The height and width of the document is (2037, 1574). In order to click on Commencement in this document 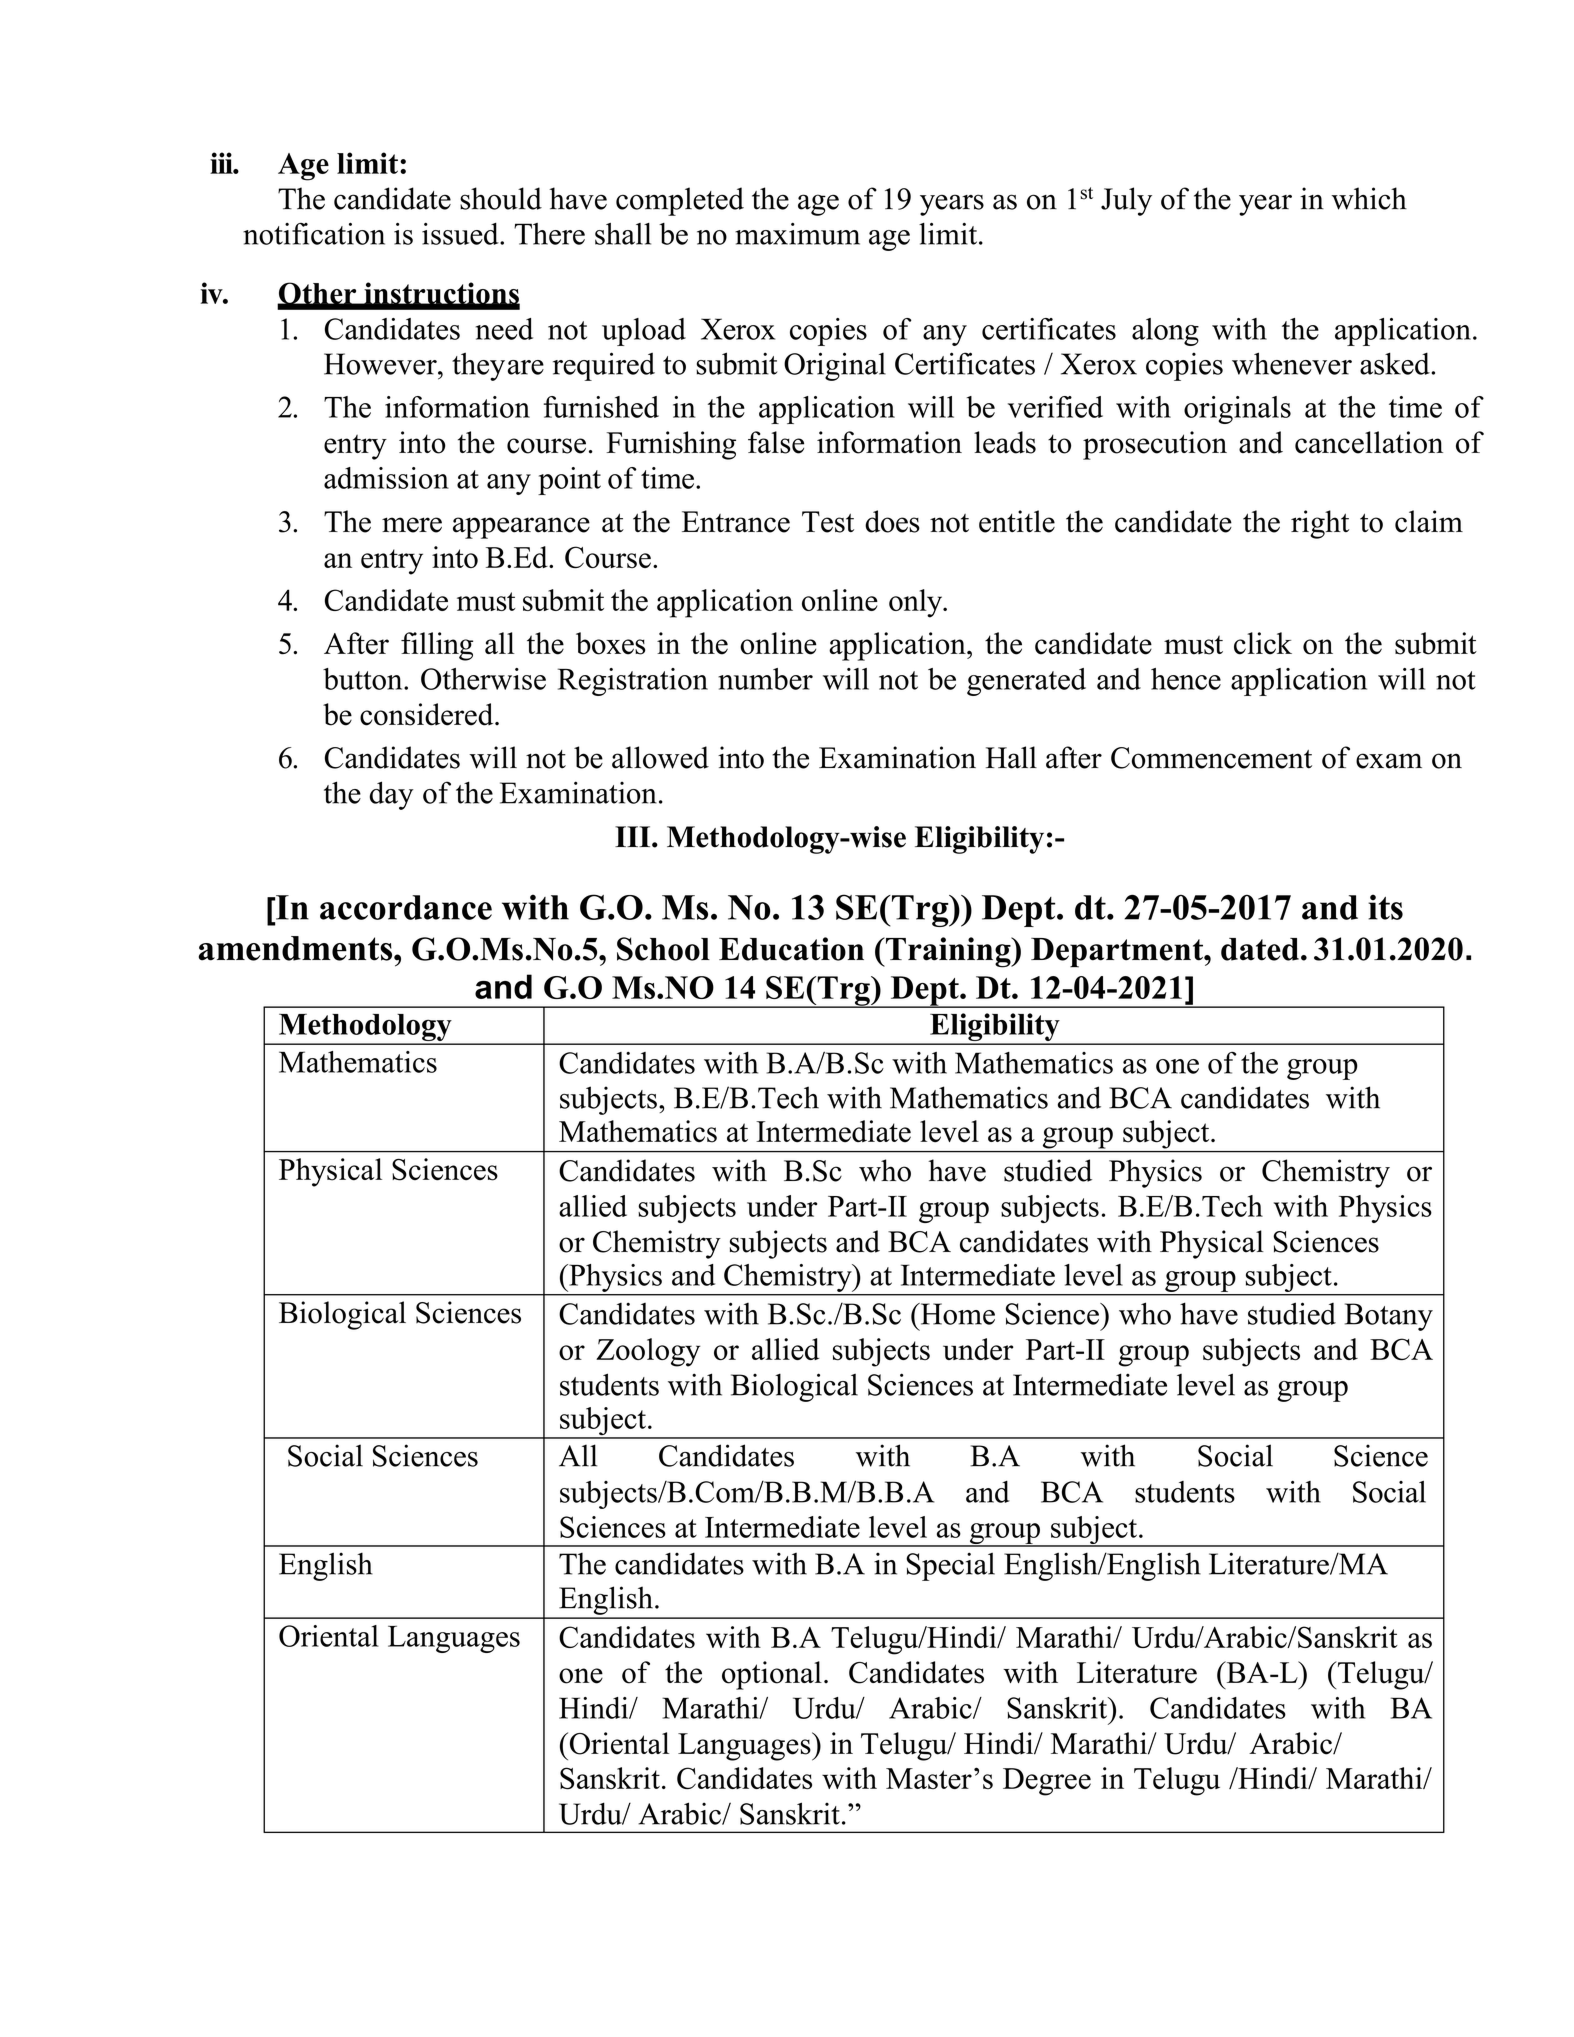, I will do `click(1211, 758)`.
